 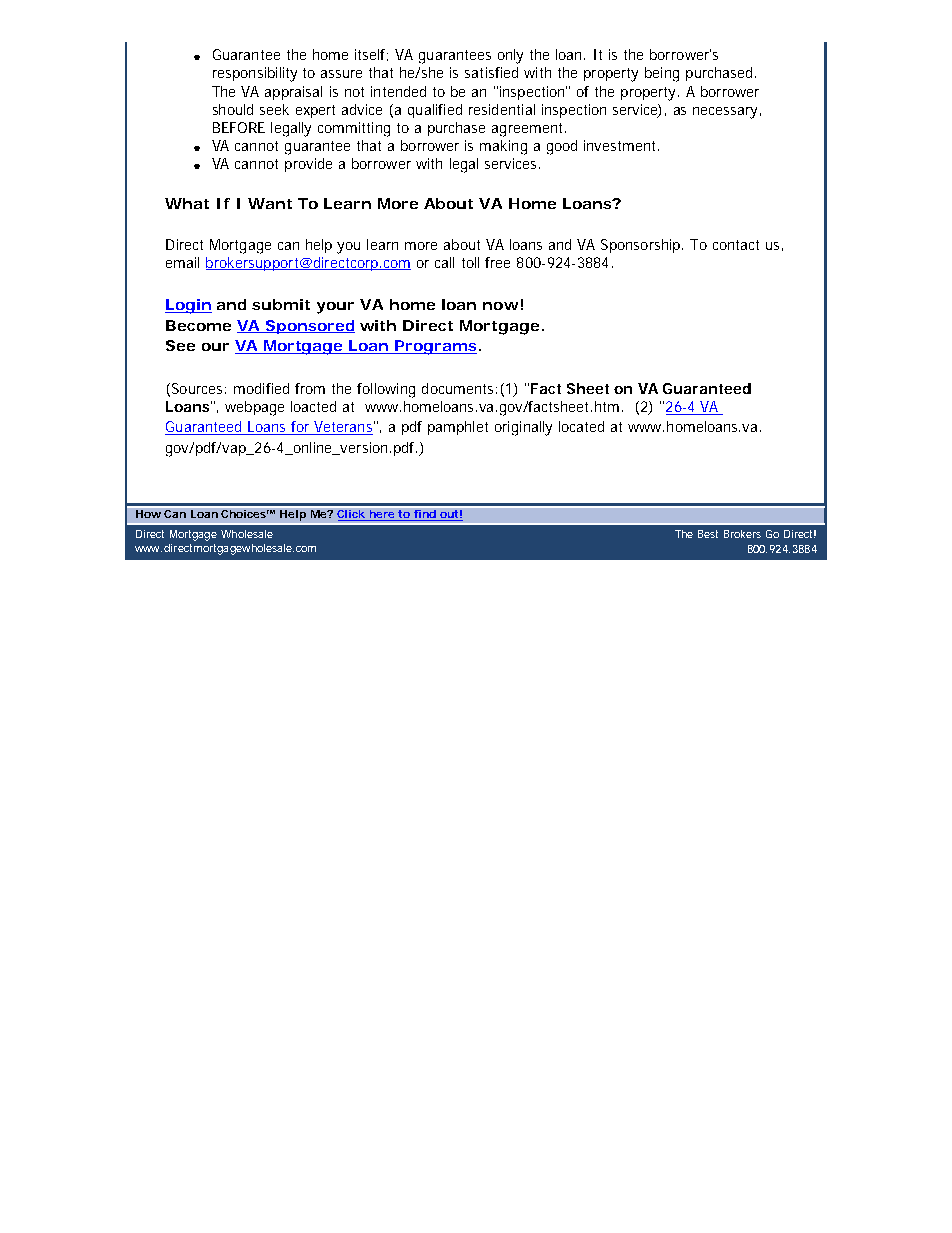 What do you see at coordinates (491, 72) in the document?
I see `satisfied` at bounding box center [491, 72].
